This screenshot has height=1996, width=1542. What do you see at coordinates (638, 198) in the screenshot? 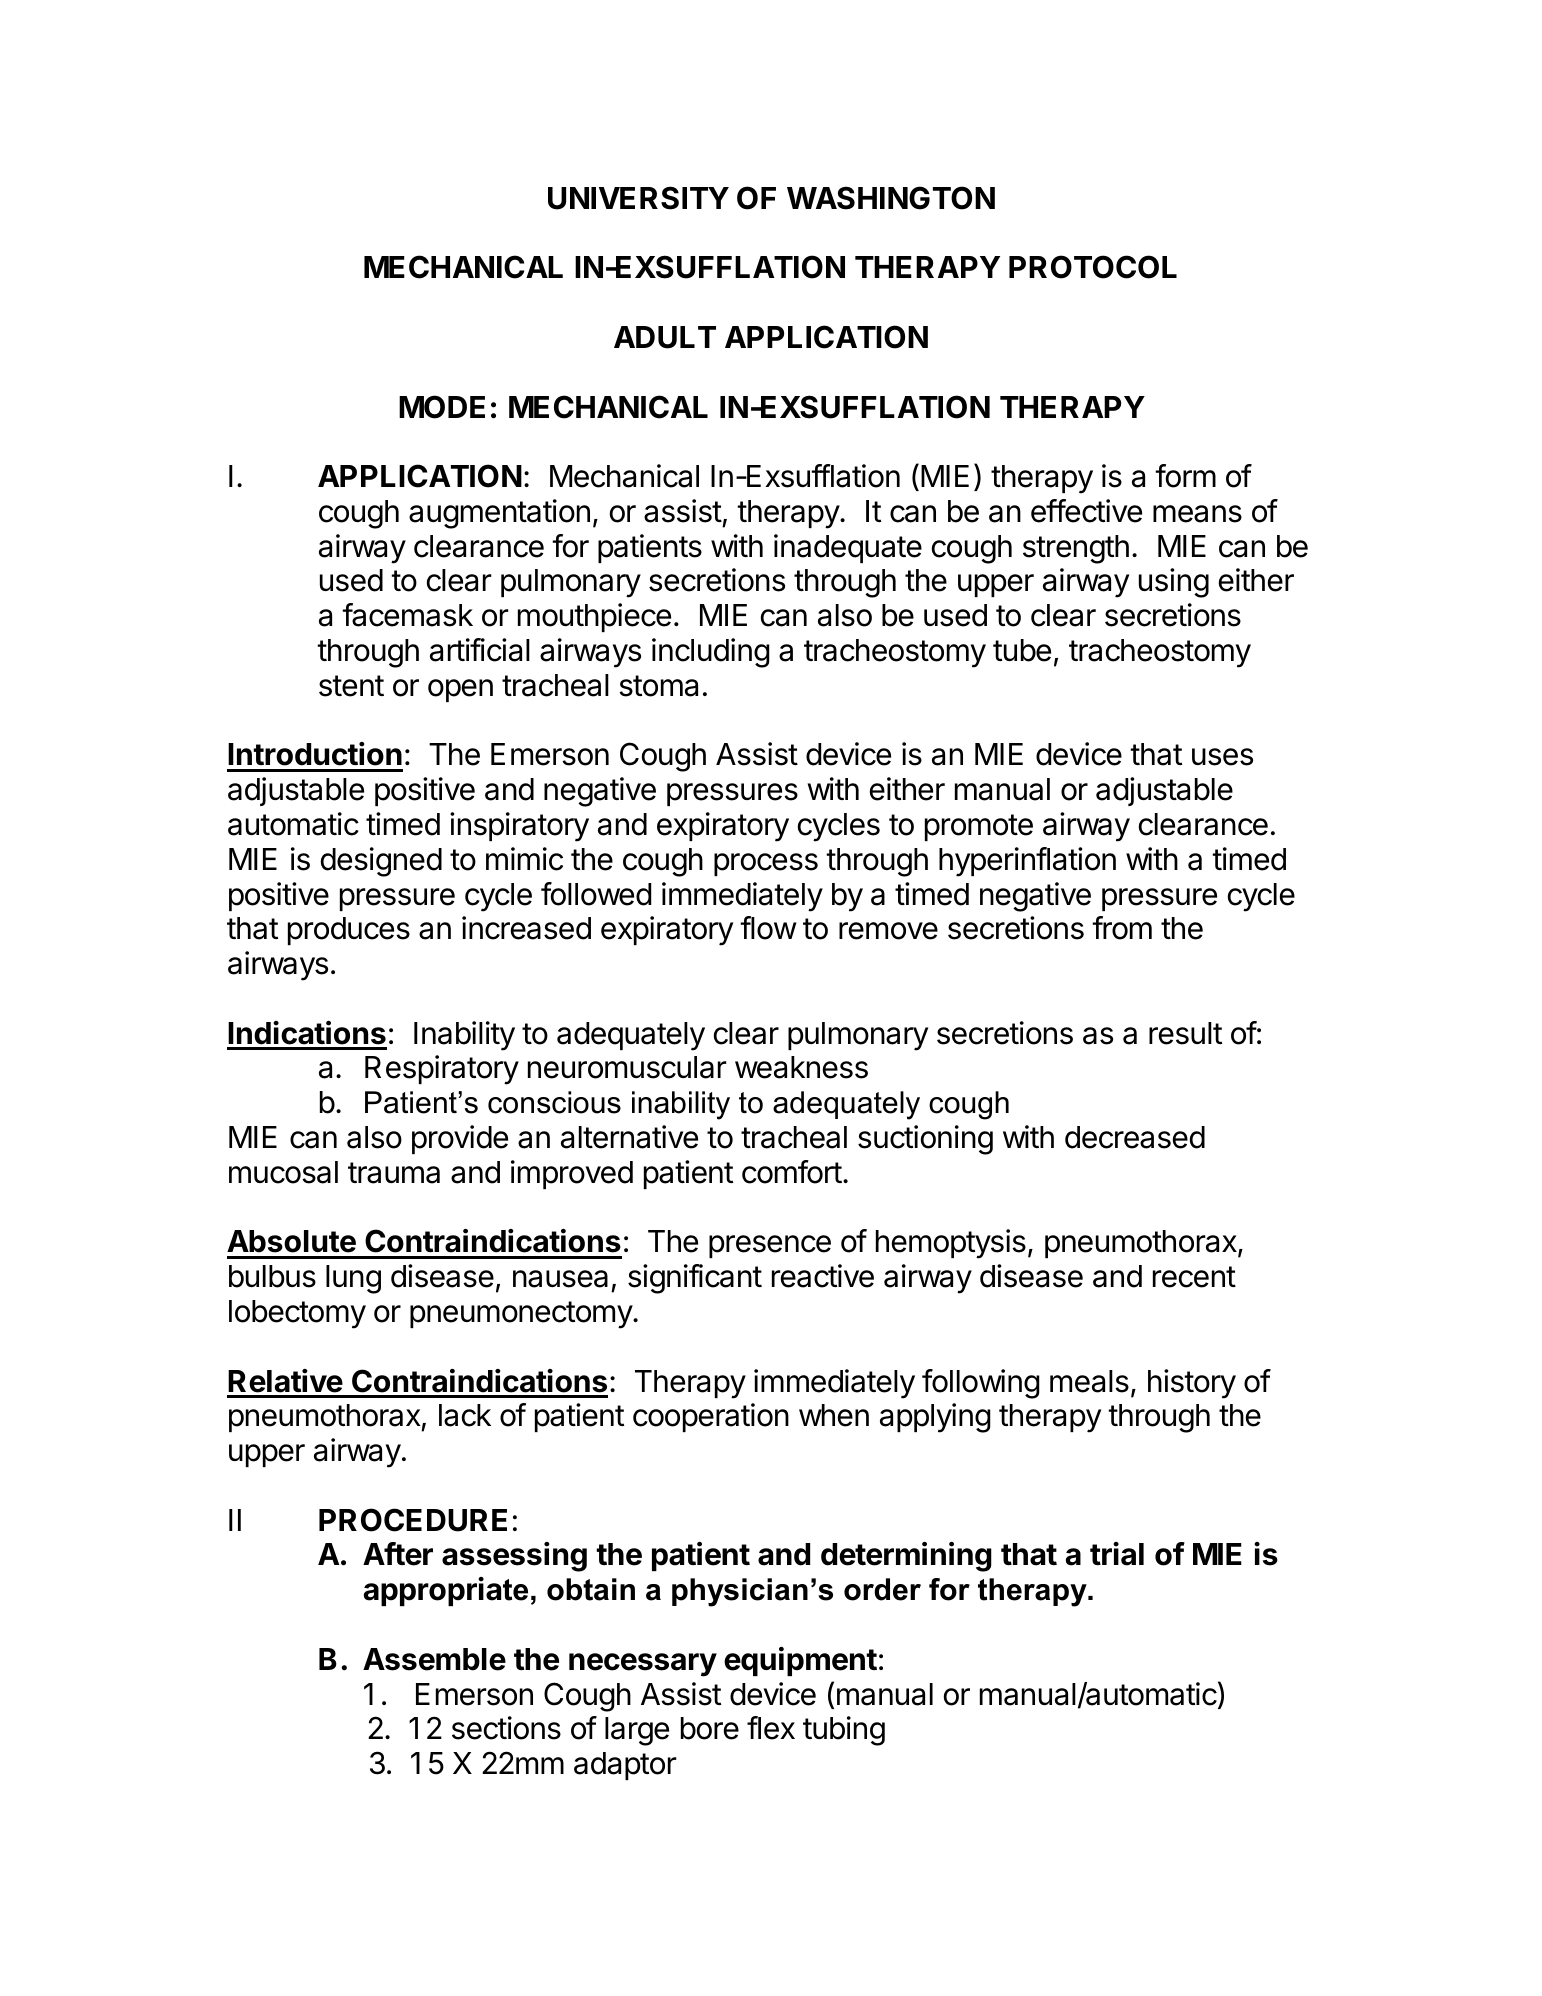
I see `UNIVERSITY` at bounding box center [638, 198].
